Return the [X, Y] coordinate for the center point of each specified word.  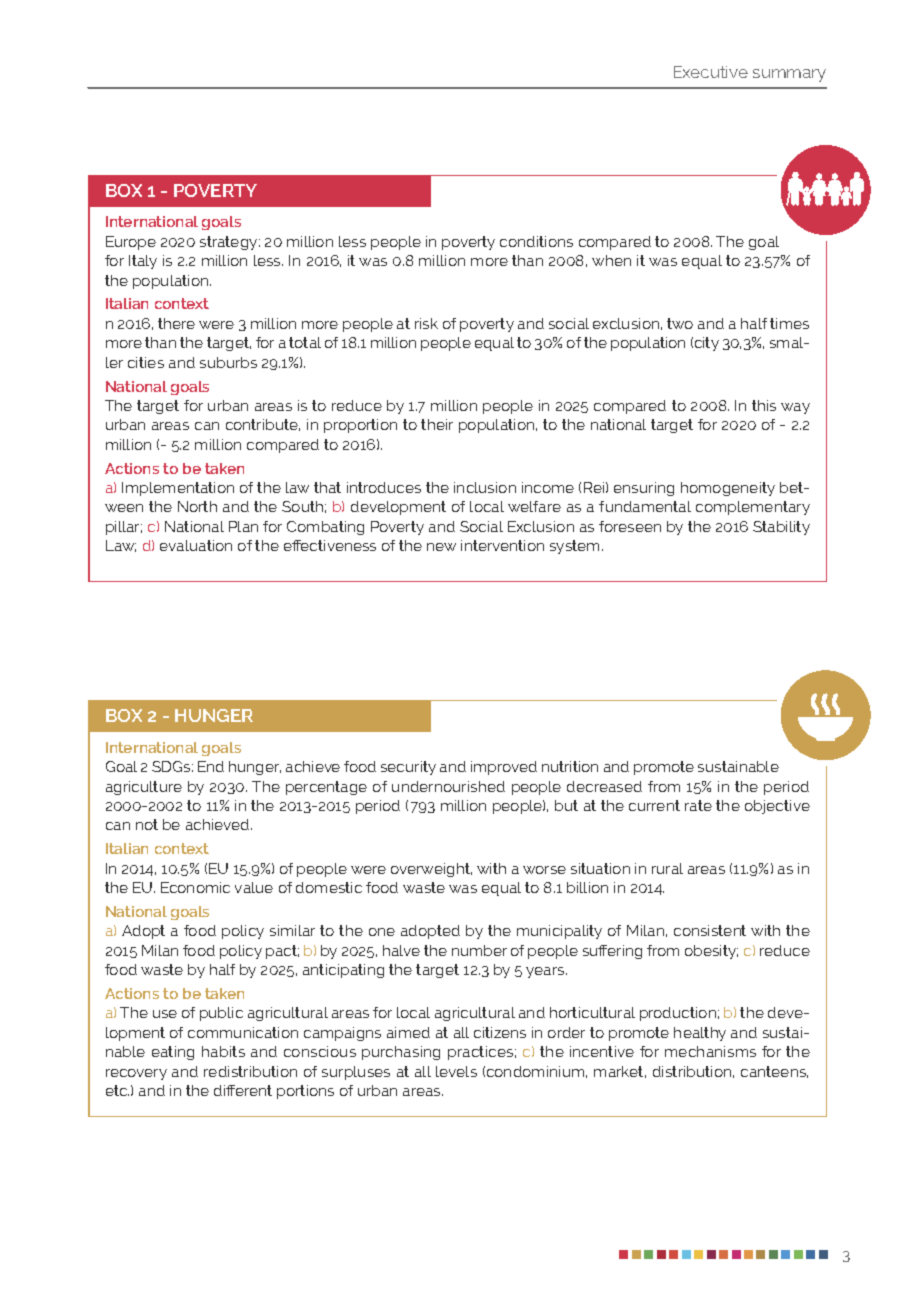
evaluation [196, 545]
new [441, 547]
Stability [781, 528]
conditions [536, 241]
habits [223, 1051]
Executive [711, 72]
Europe [131, 243]
